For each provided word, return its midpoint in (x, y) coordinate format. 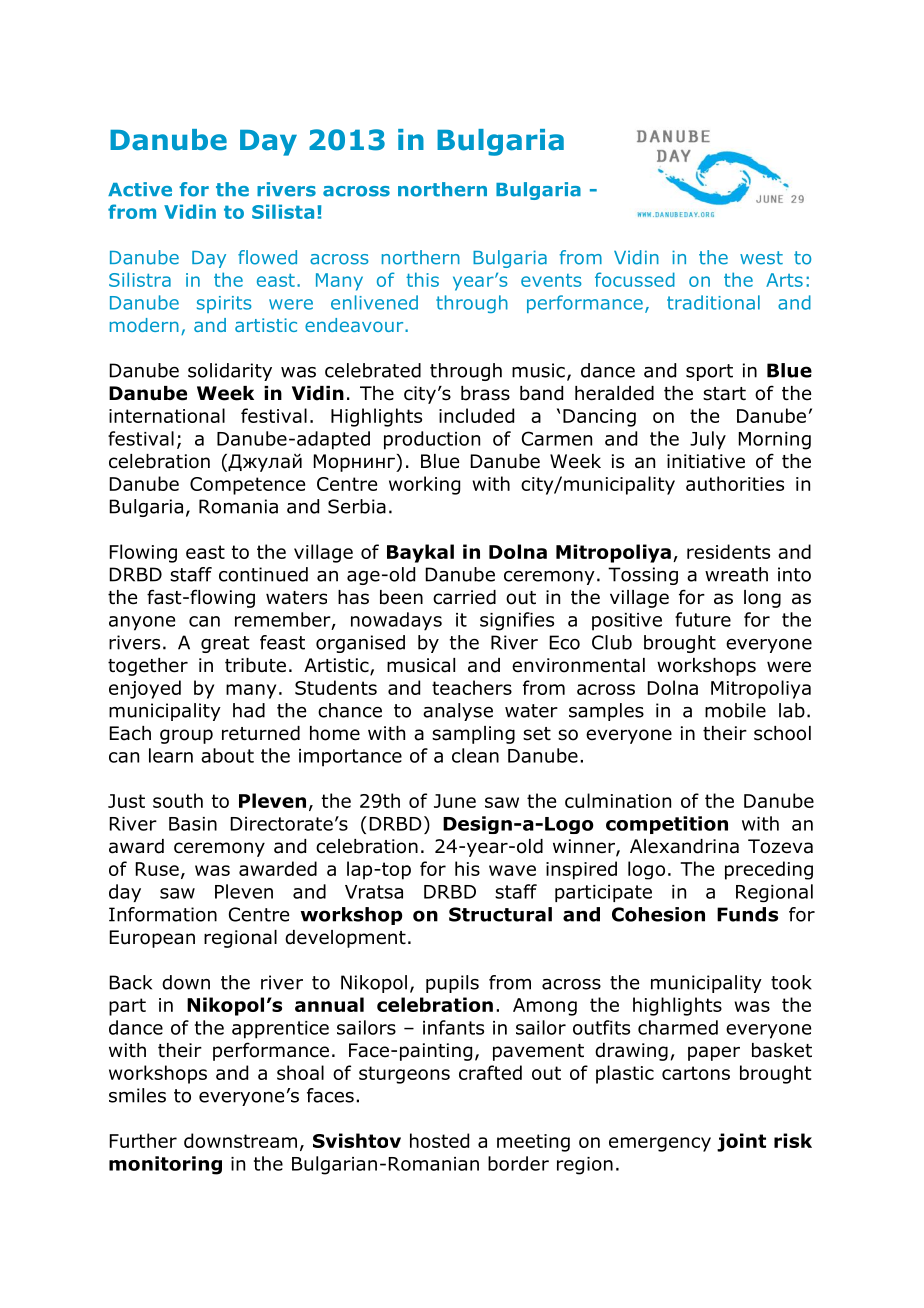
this (422, 279)
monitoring (165, 1165)
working (424, 485)
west (761, 258)
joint (741, 1142)
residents (728, 551)
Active (140, 189)
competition (667, 825)
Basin (193, 824)
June (455, 801)
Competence (247, 486)
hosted (439, 1140)
